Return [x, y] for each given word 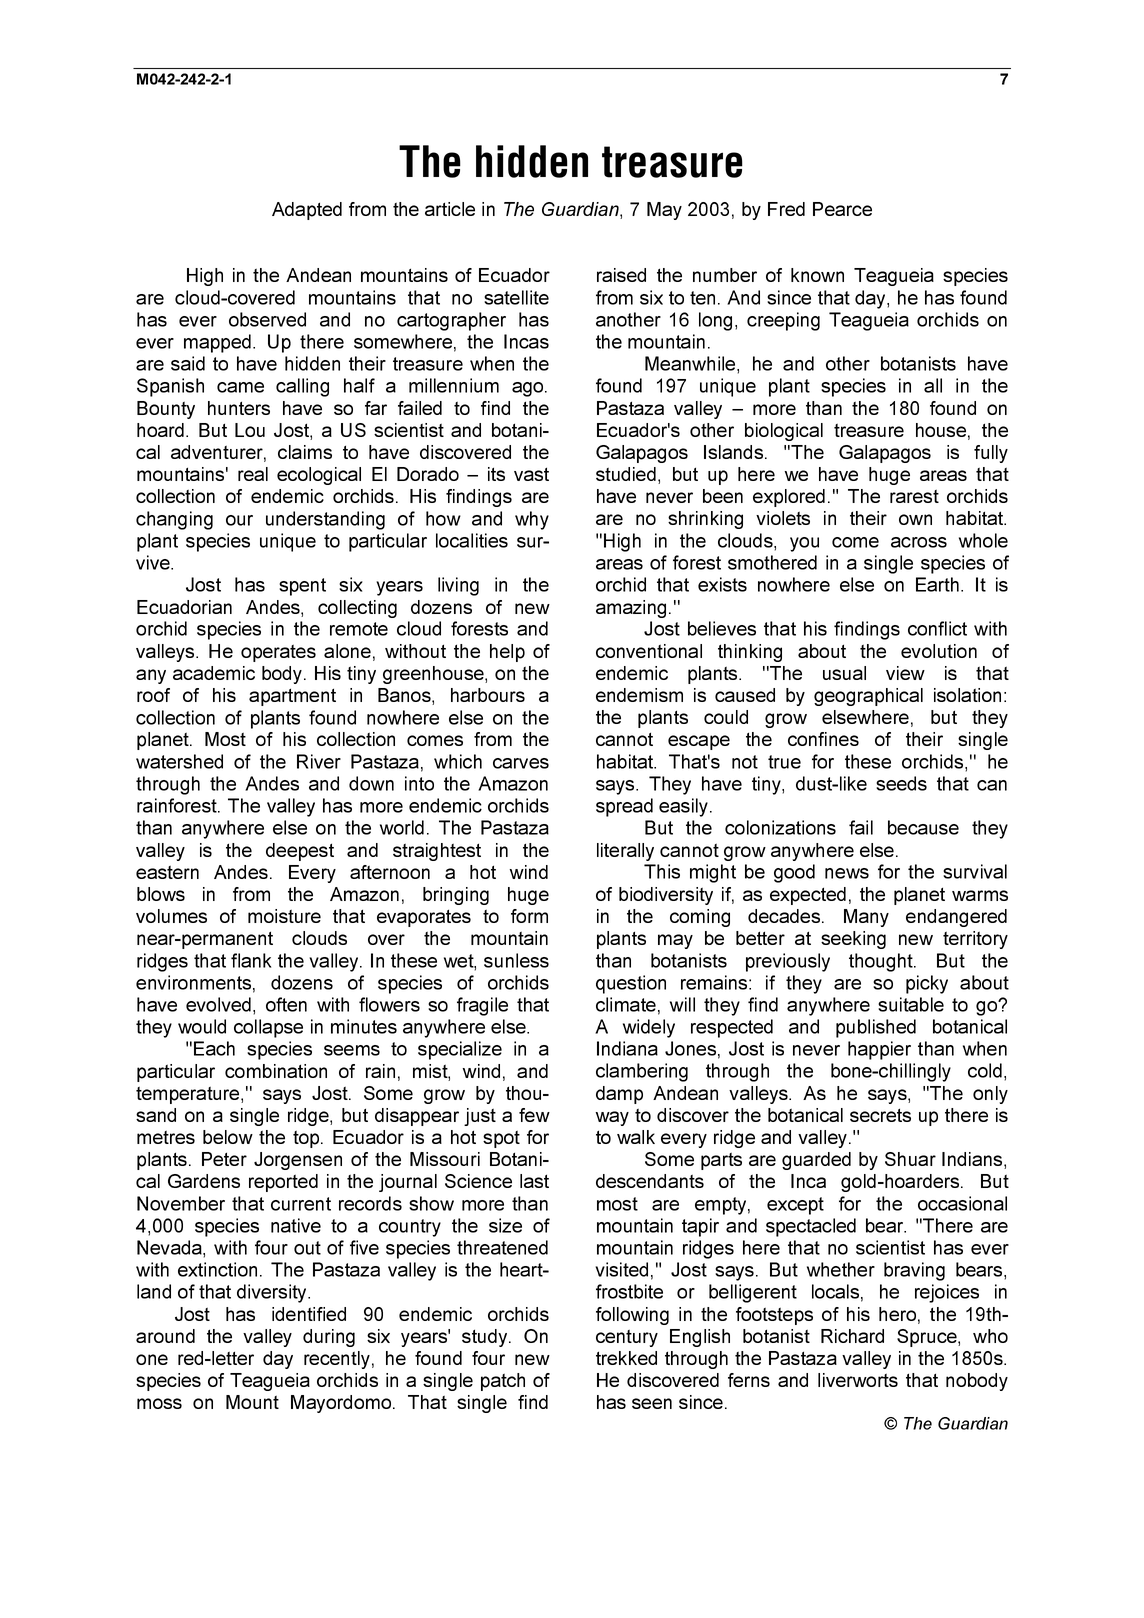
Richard [852, 1336]
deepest [300, 852]
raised [621, 275]
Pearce [842, 209]
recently [337, 1360]
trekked [626, 1358]
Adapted [307, 211]
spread [624, 807]
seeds [901, 783]
